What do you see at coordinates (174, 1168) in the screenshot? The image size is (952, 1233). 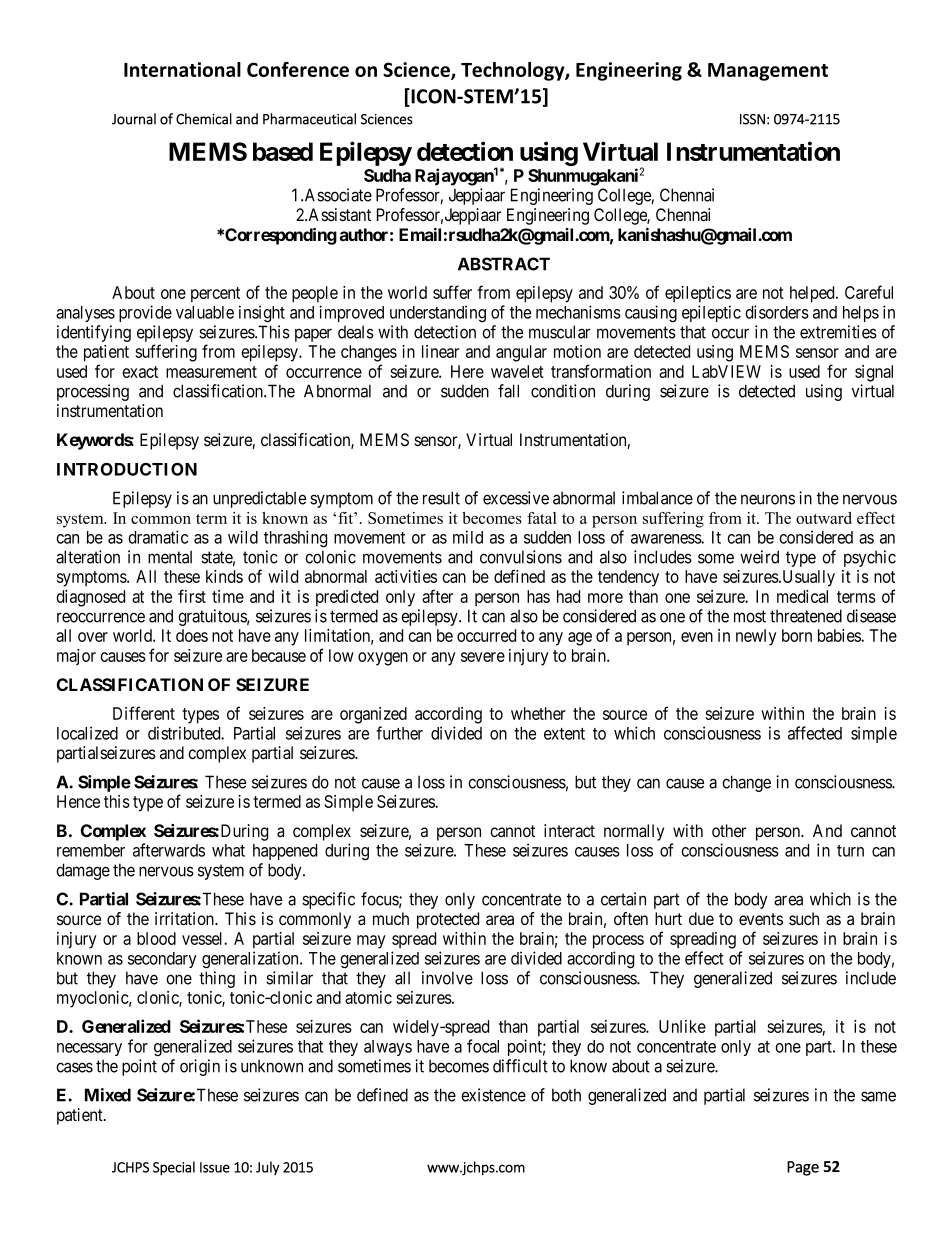 I see `Special` at bounding box center [174, 1168].
